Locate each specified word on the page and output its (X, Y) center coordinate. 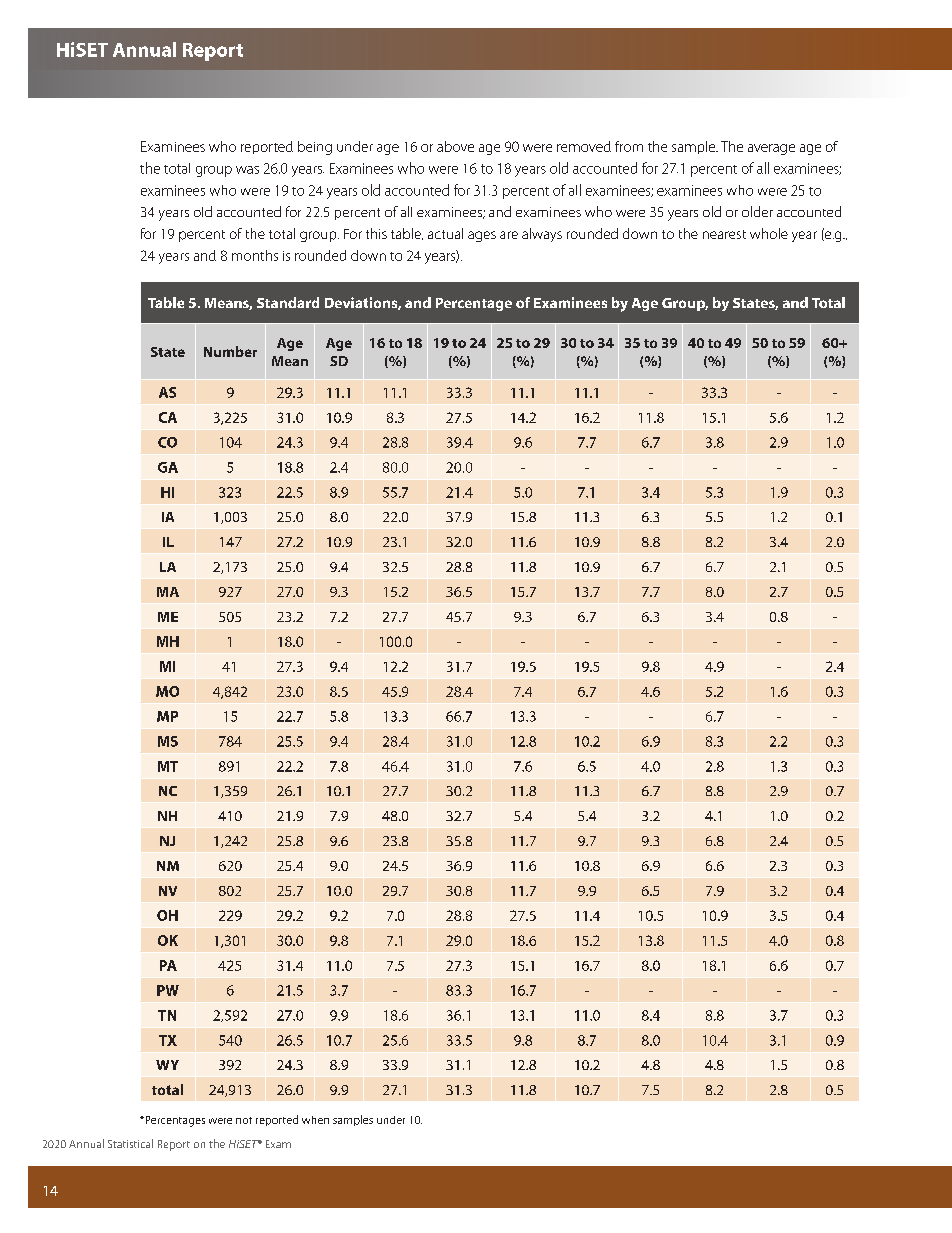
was (247, 170)
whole (769, 233)
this (376, 233)
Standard (288, 302)
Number (230, 351)
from (629, 146)
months (255, 255)
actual (445, 233)
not (244, 1120)
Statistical (130, 1143)
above (455, 146)
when (315, 1120)
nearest (724, 234)
